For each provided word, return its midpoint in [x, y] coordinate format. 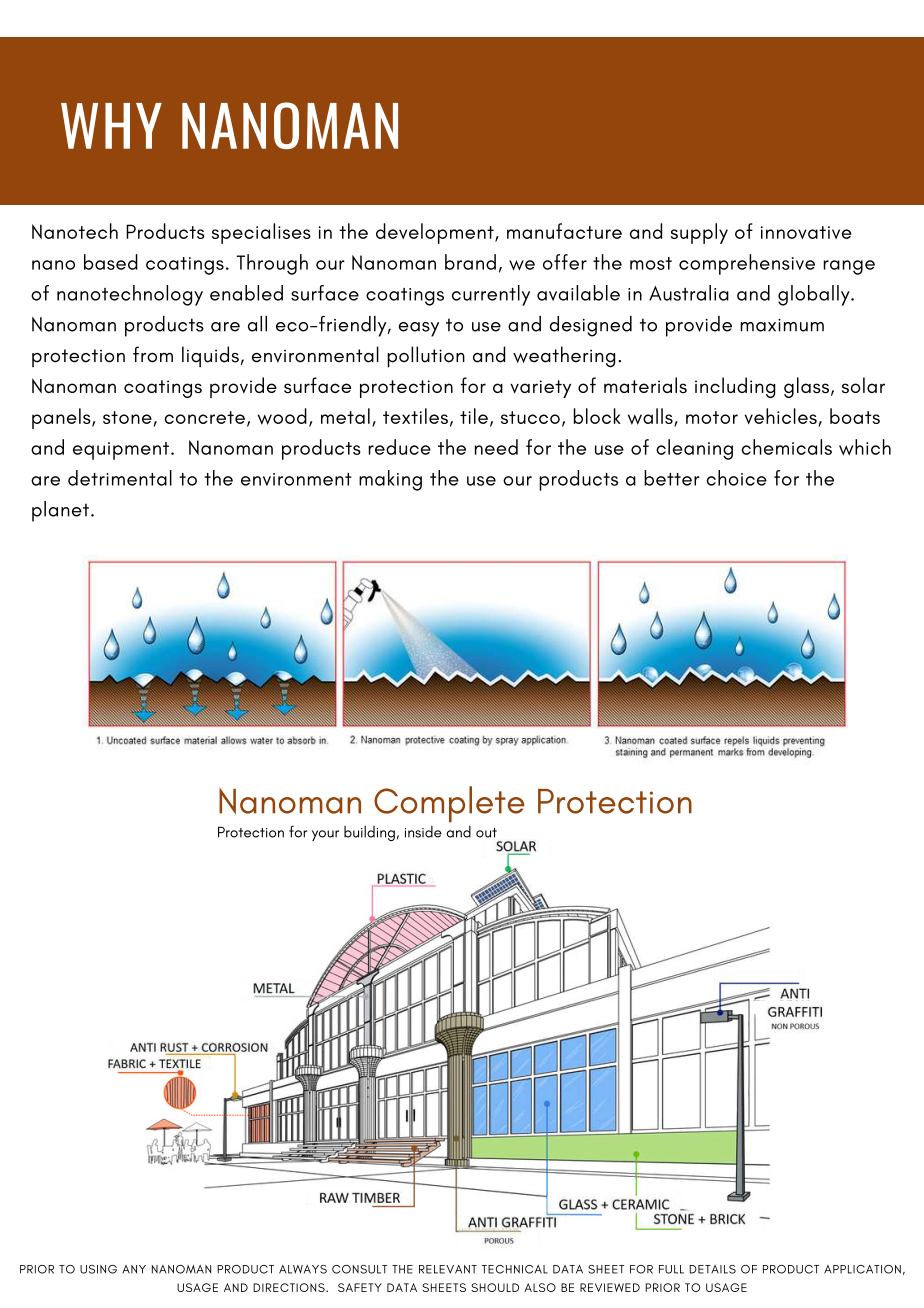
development [436, 233]
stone [127, 417]
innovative [806, 232]
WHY [111, 126]
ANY [134, 1269]
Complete [449, 804]
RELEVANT [448, 1269]
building [369, 833]
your [325, 835]
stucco [530, 417]
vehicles [782, 417]
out [486, 833]
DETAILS [712, 1269]
